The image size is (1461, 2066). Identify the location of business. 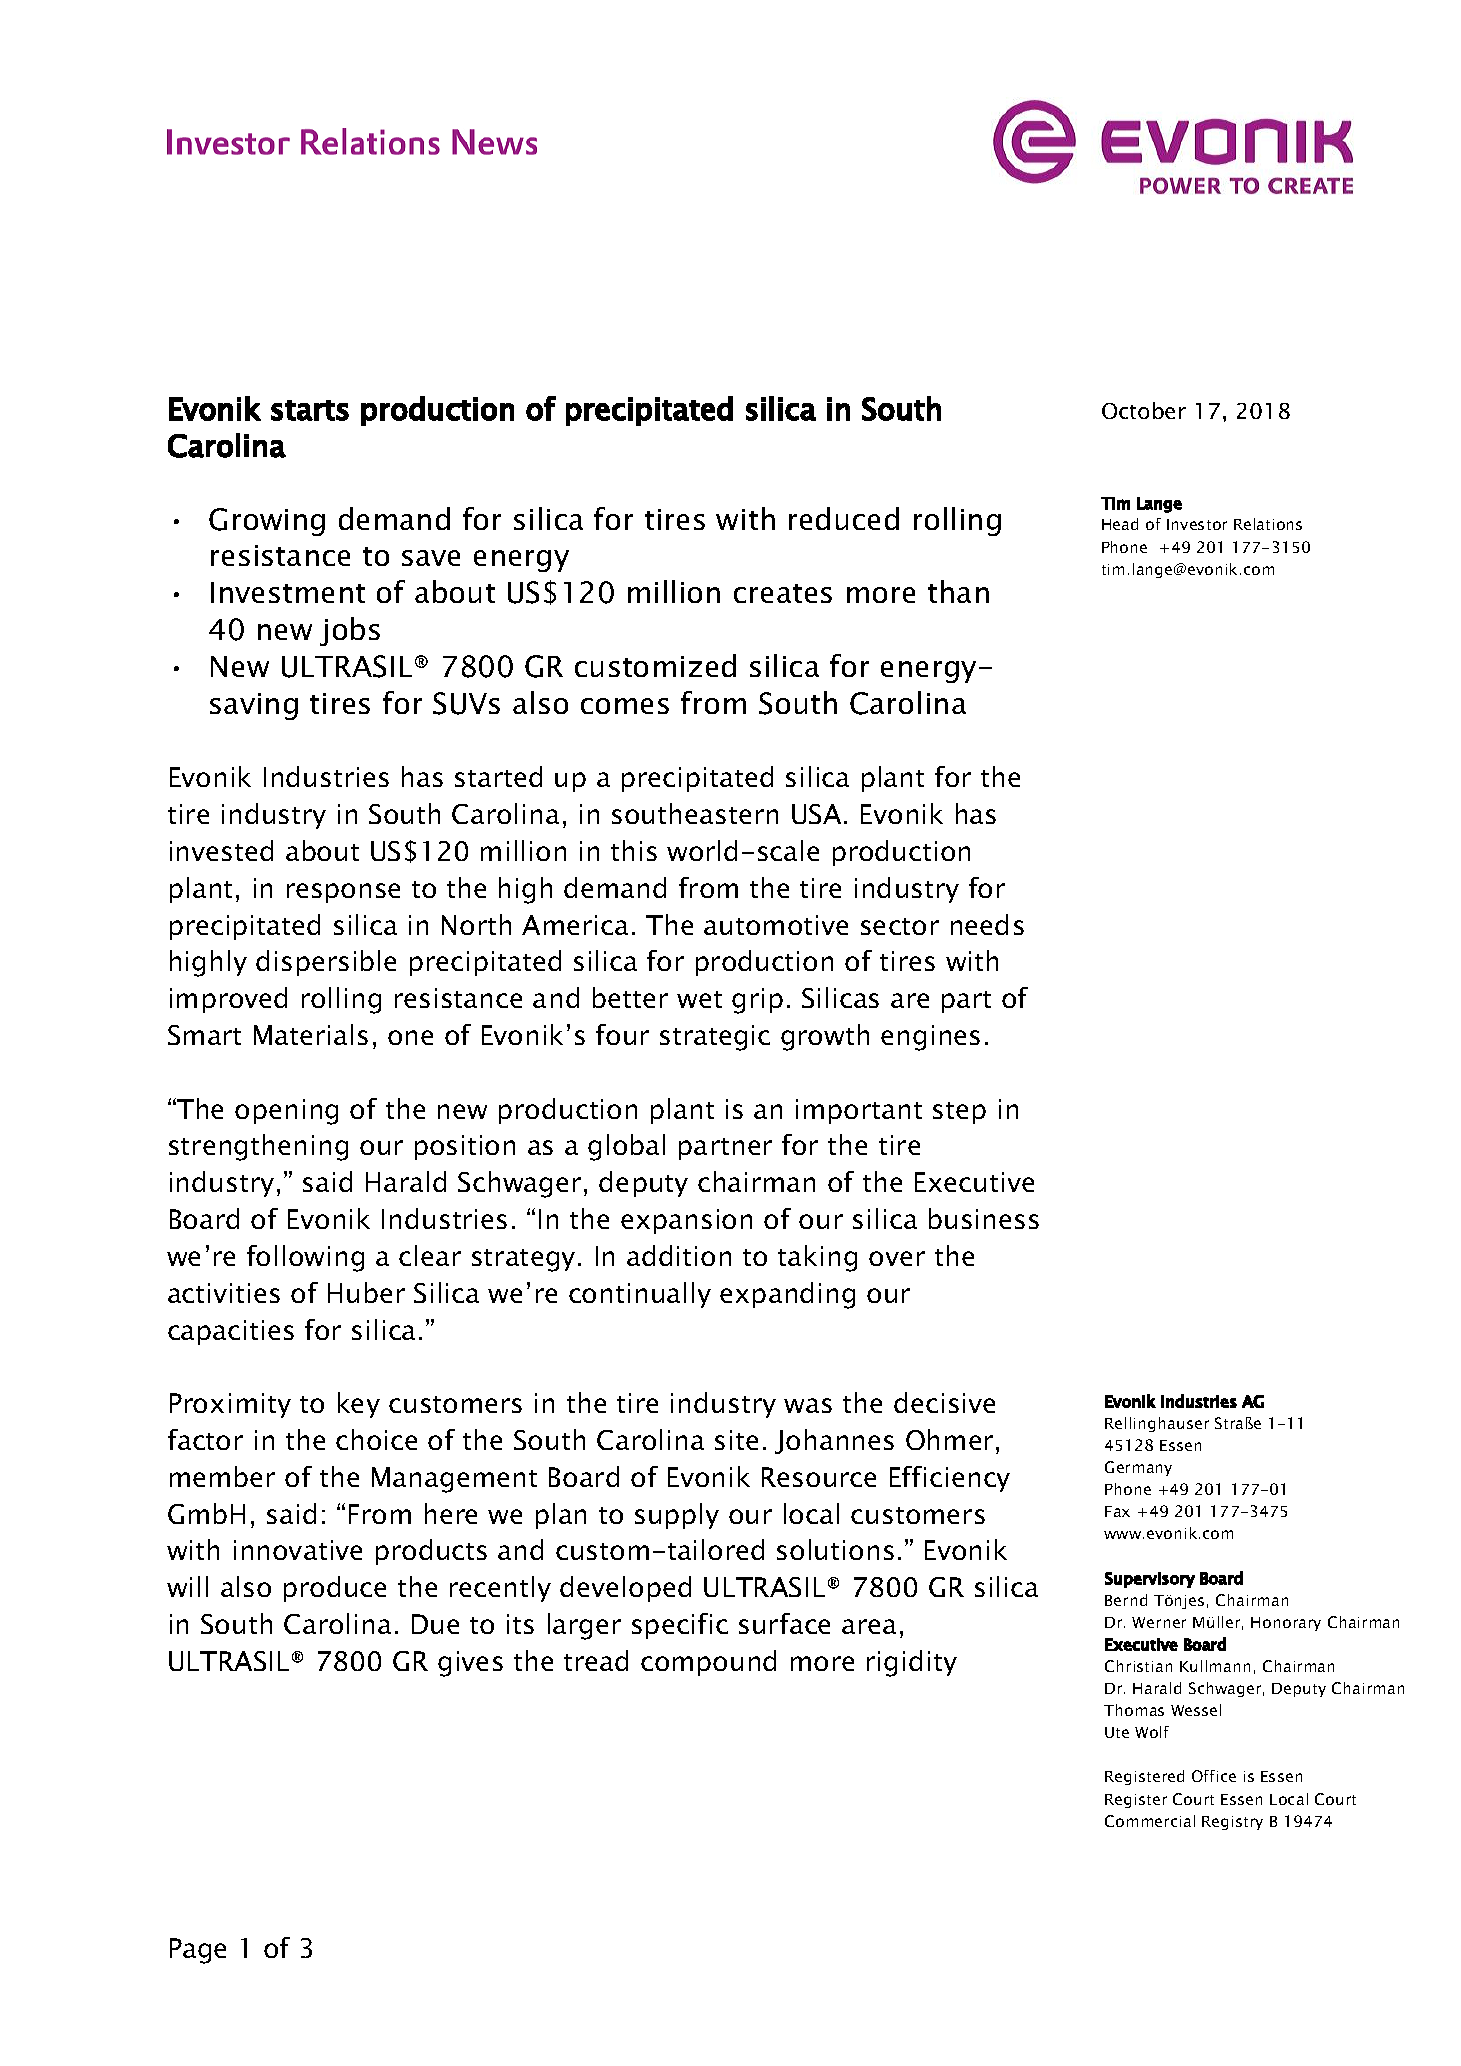
(984, 1218).
